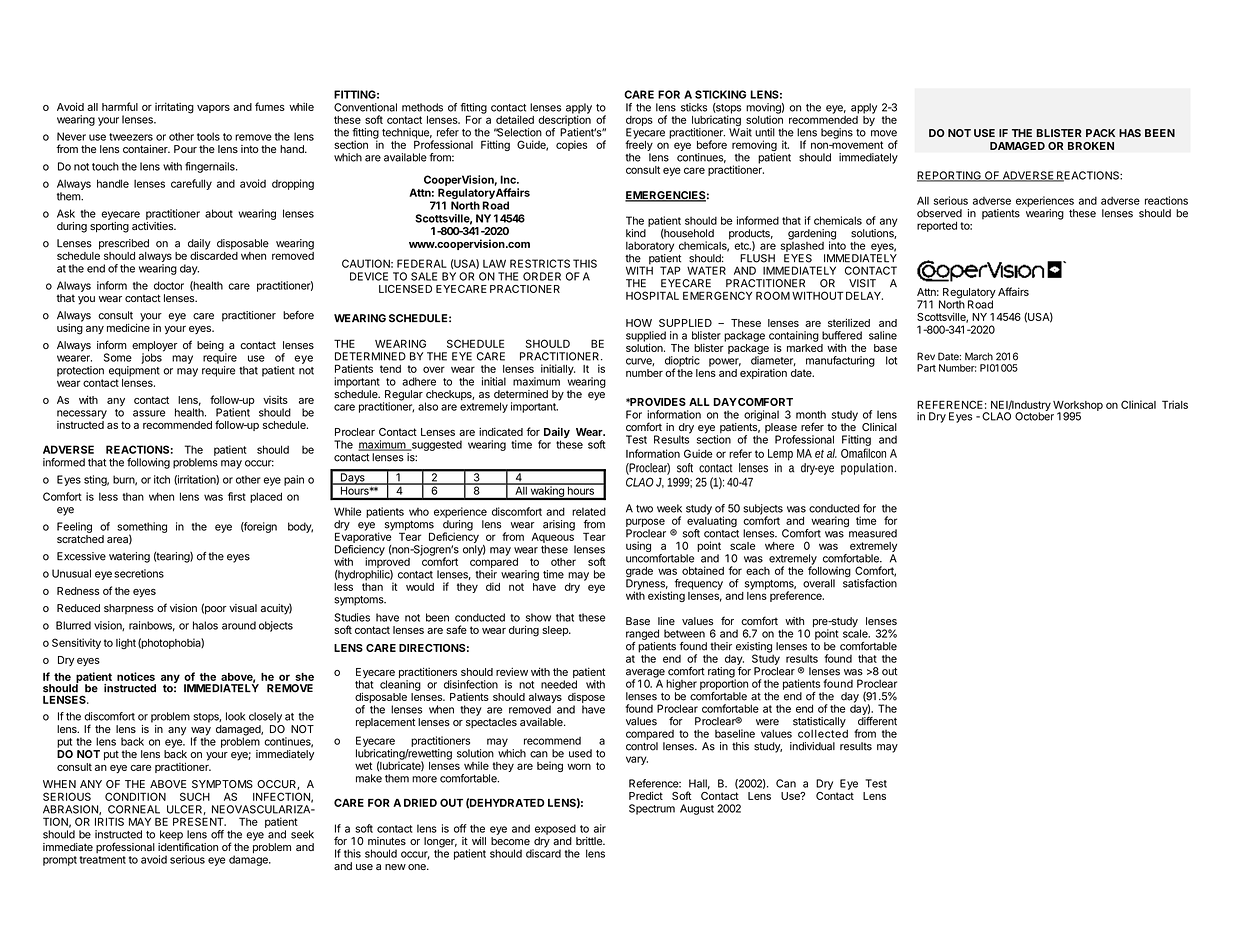  Describe the element at coordinates (877, 721) in the screenshot. I see `different` at that location.
